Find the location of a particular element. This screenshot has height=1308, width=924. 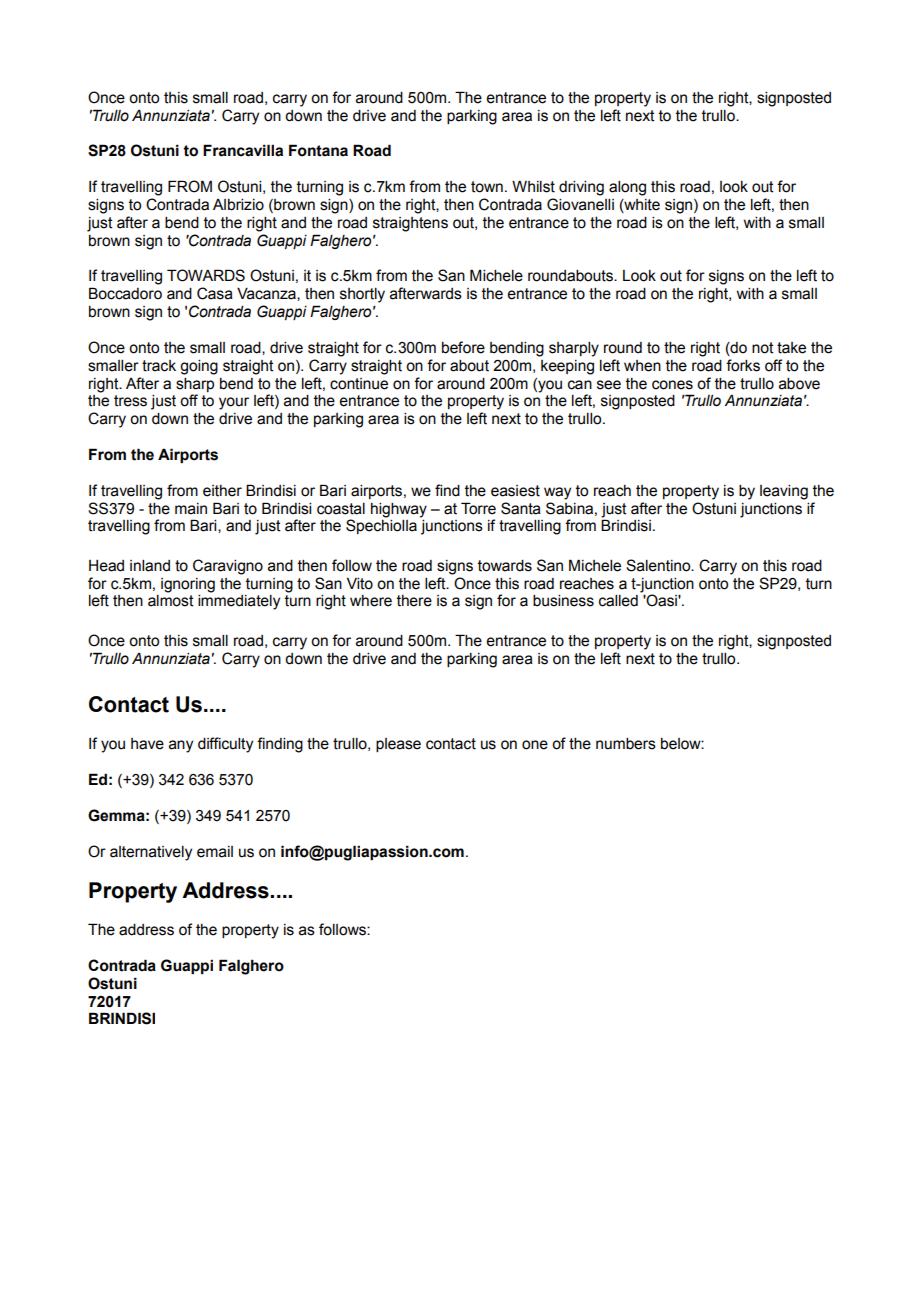

town is located at coordinates (487, 187).
